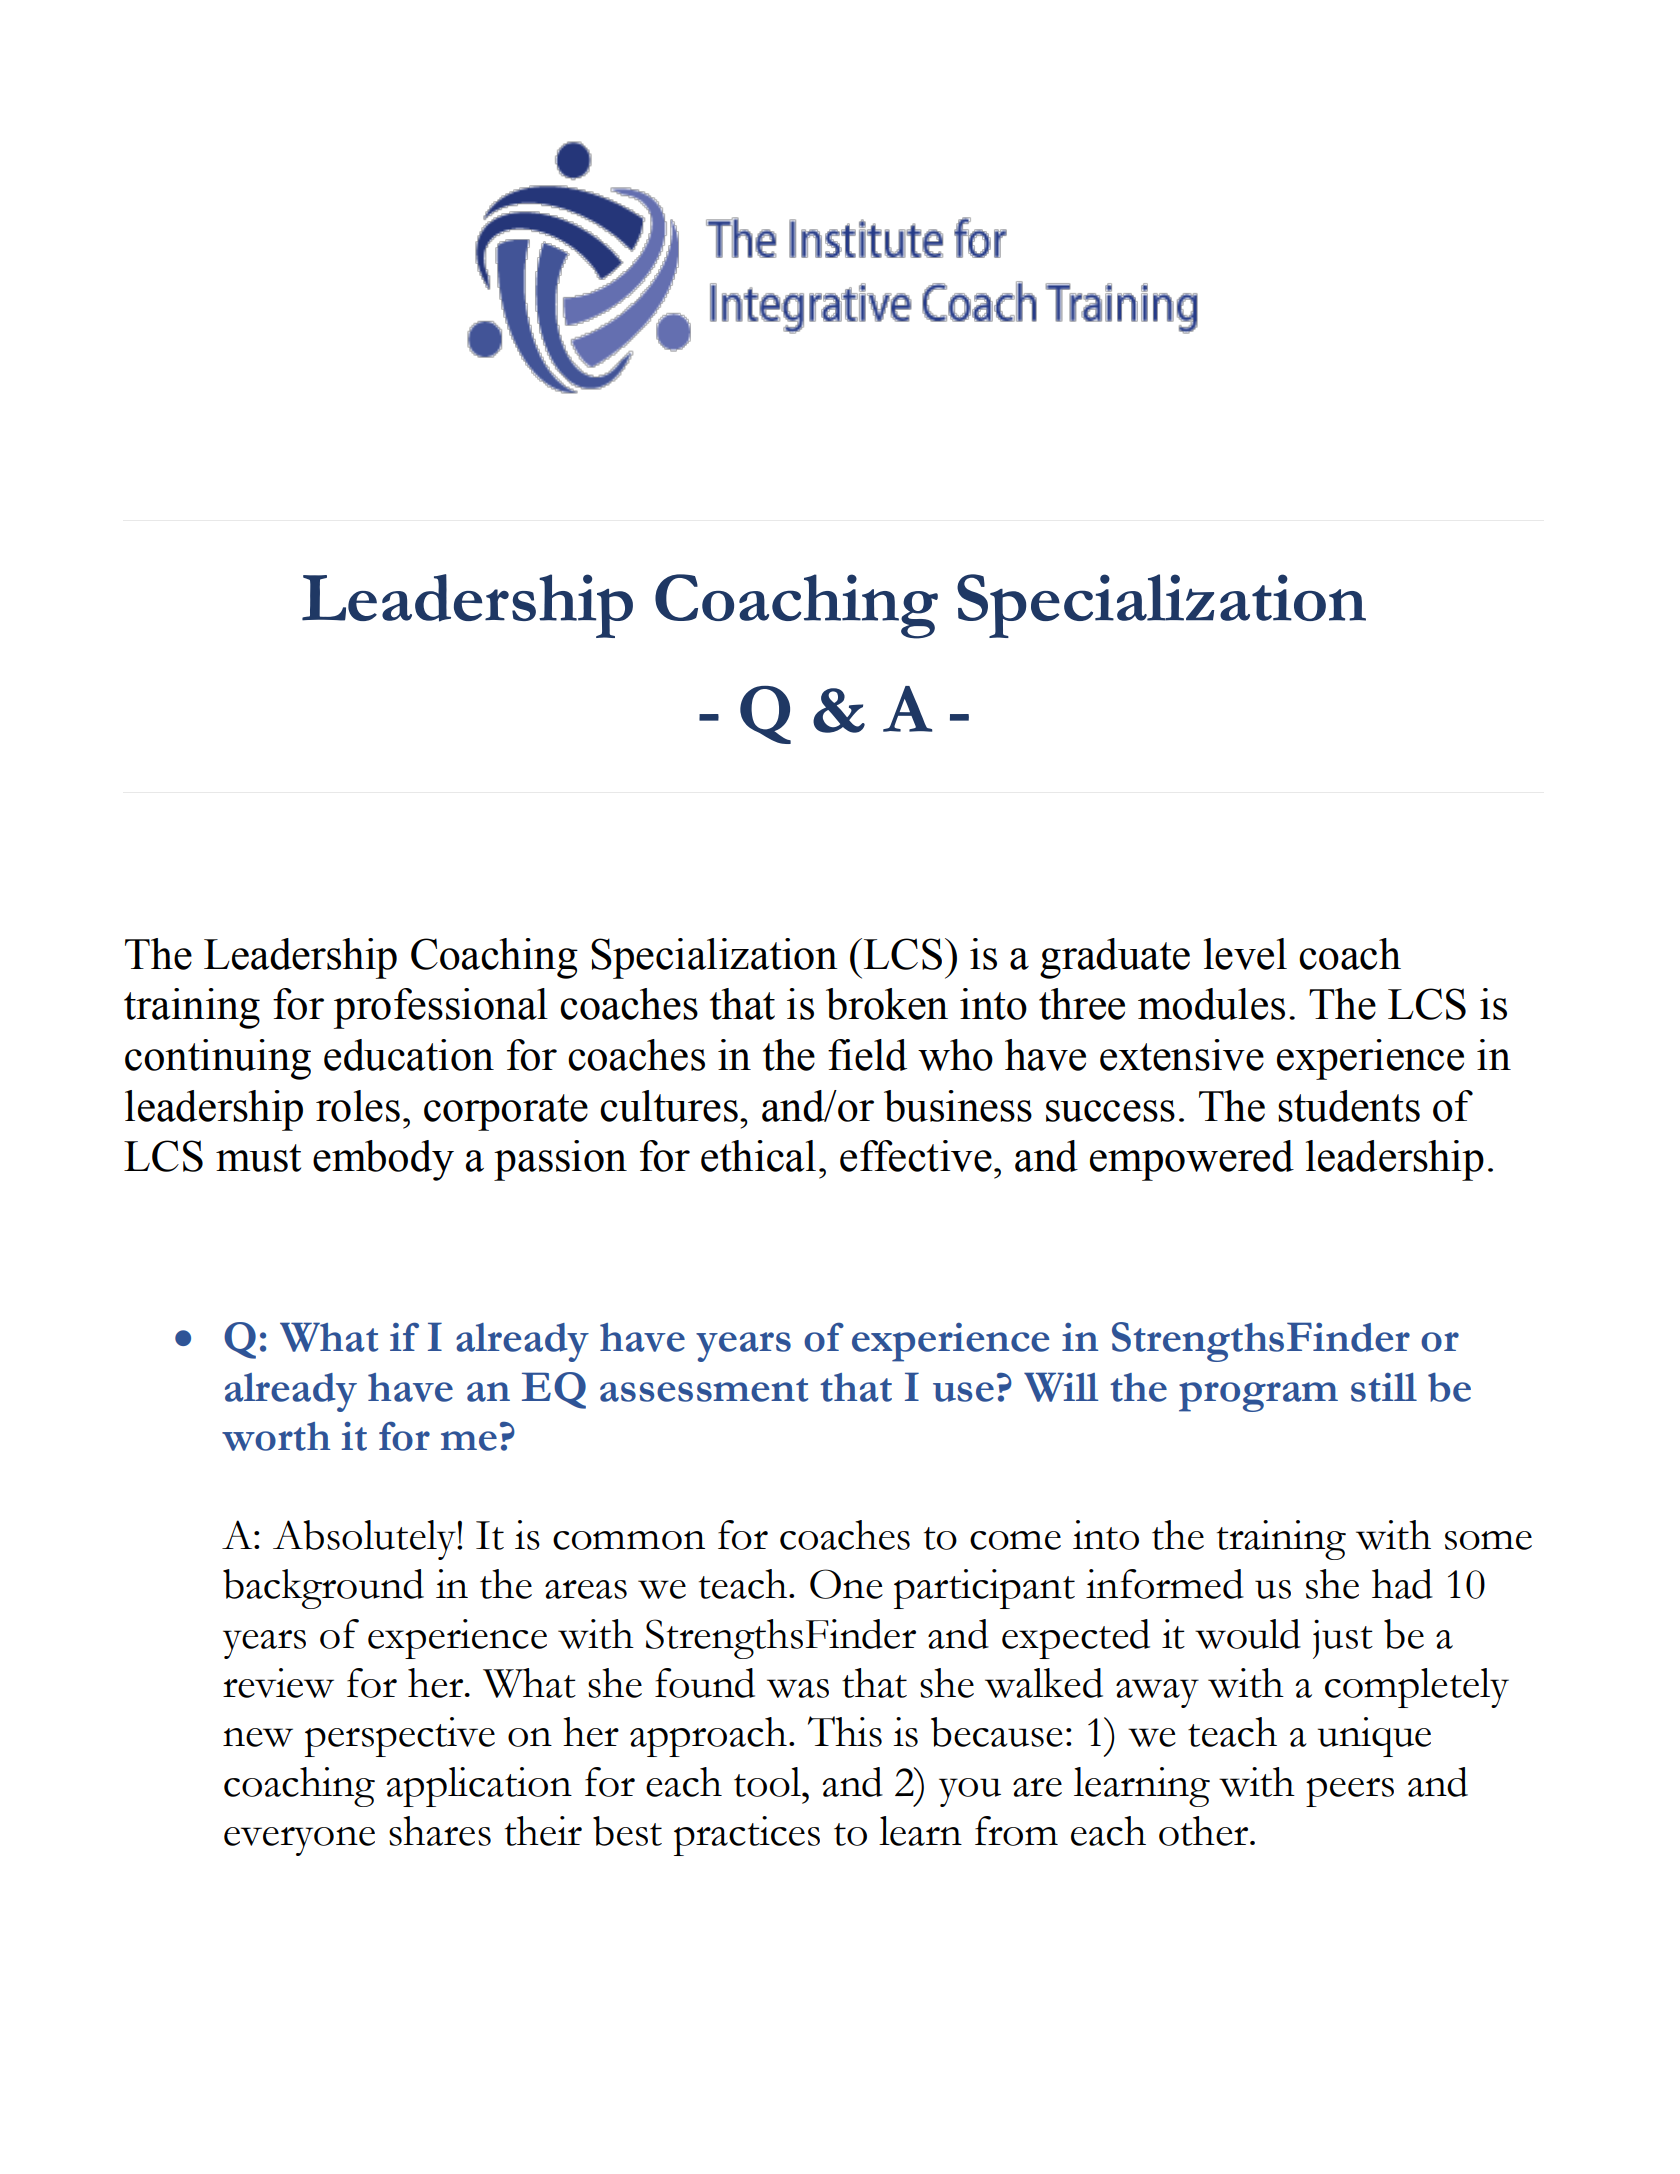 The height and width of the page is (2174, 1680). I want to click on effective, so click(916, 1156).
